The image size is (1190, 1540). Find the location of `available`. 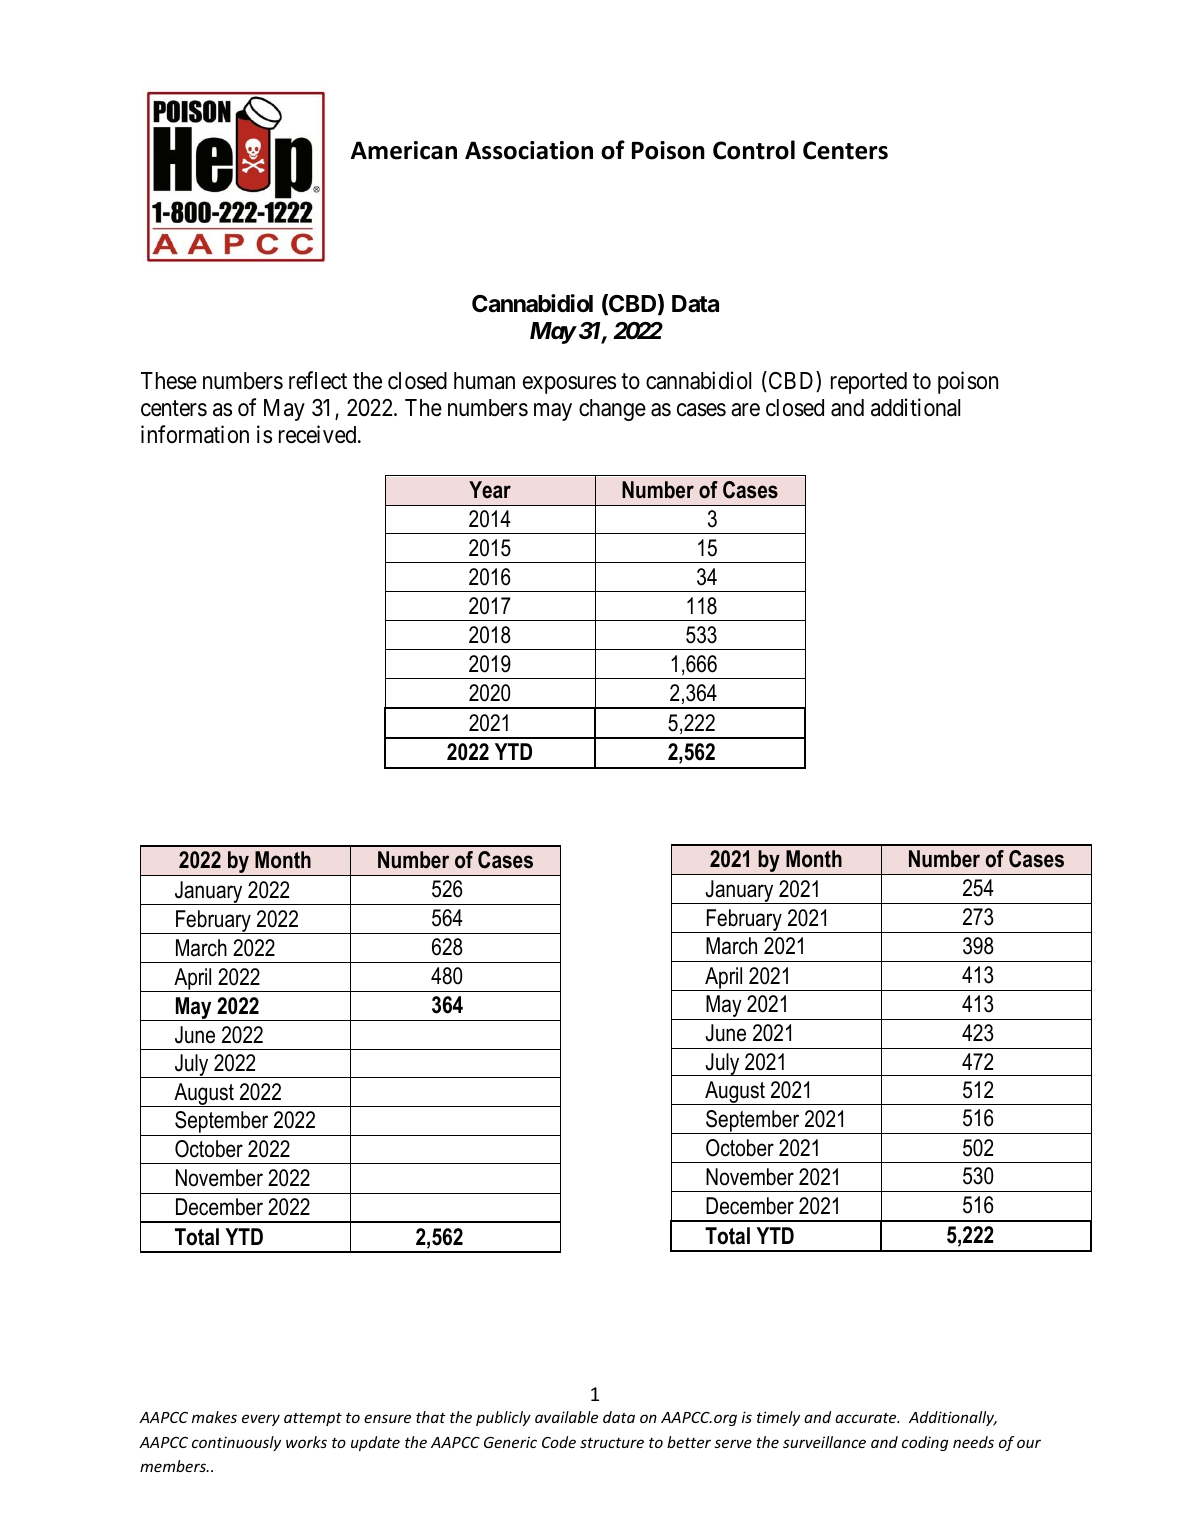

available is located at coordinates (566, 1417).
